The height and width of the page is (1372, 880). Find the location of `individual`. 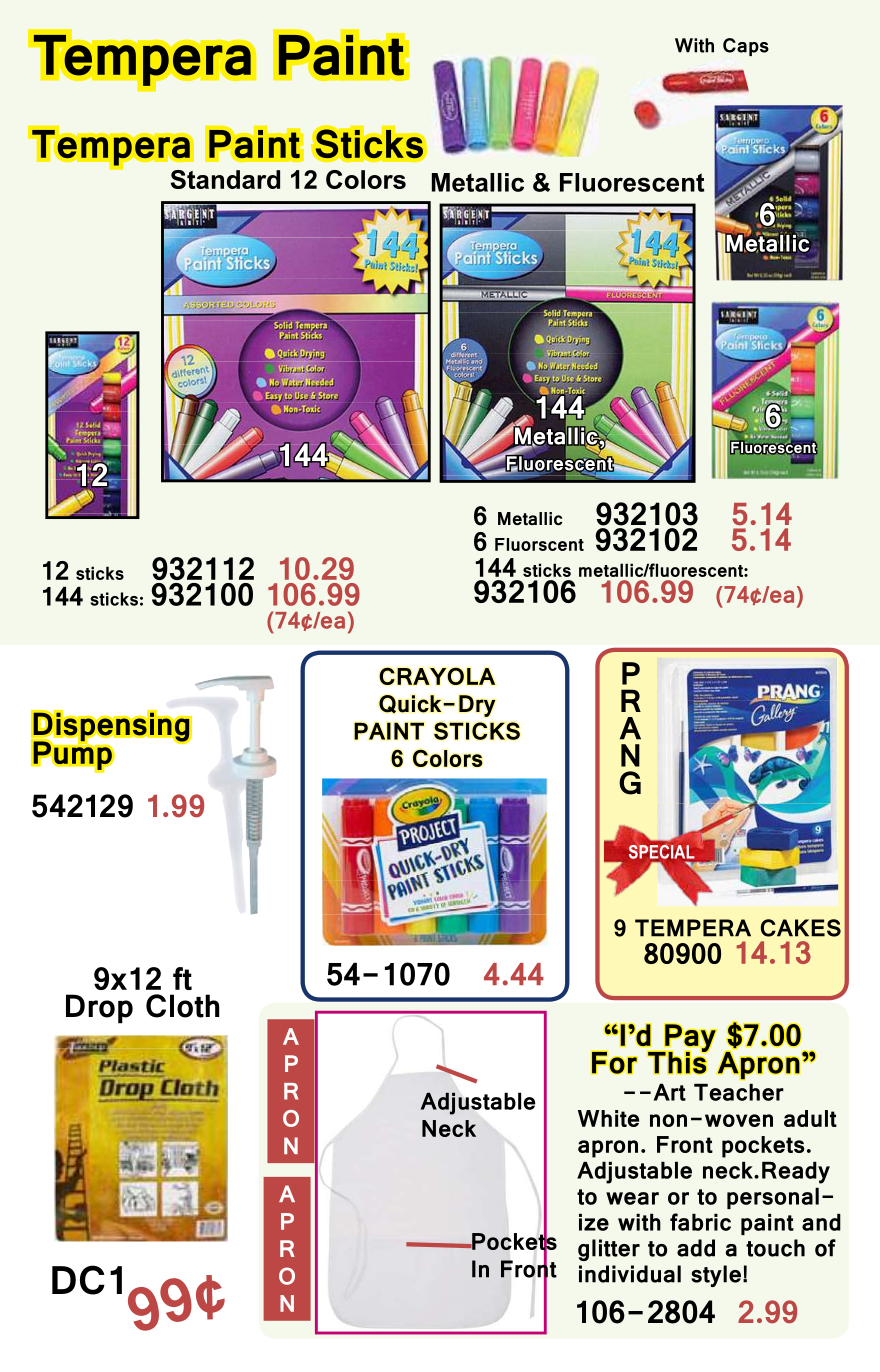

individual is located at coordinates (630, 1274).
